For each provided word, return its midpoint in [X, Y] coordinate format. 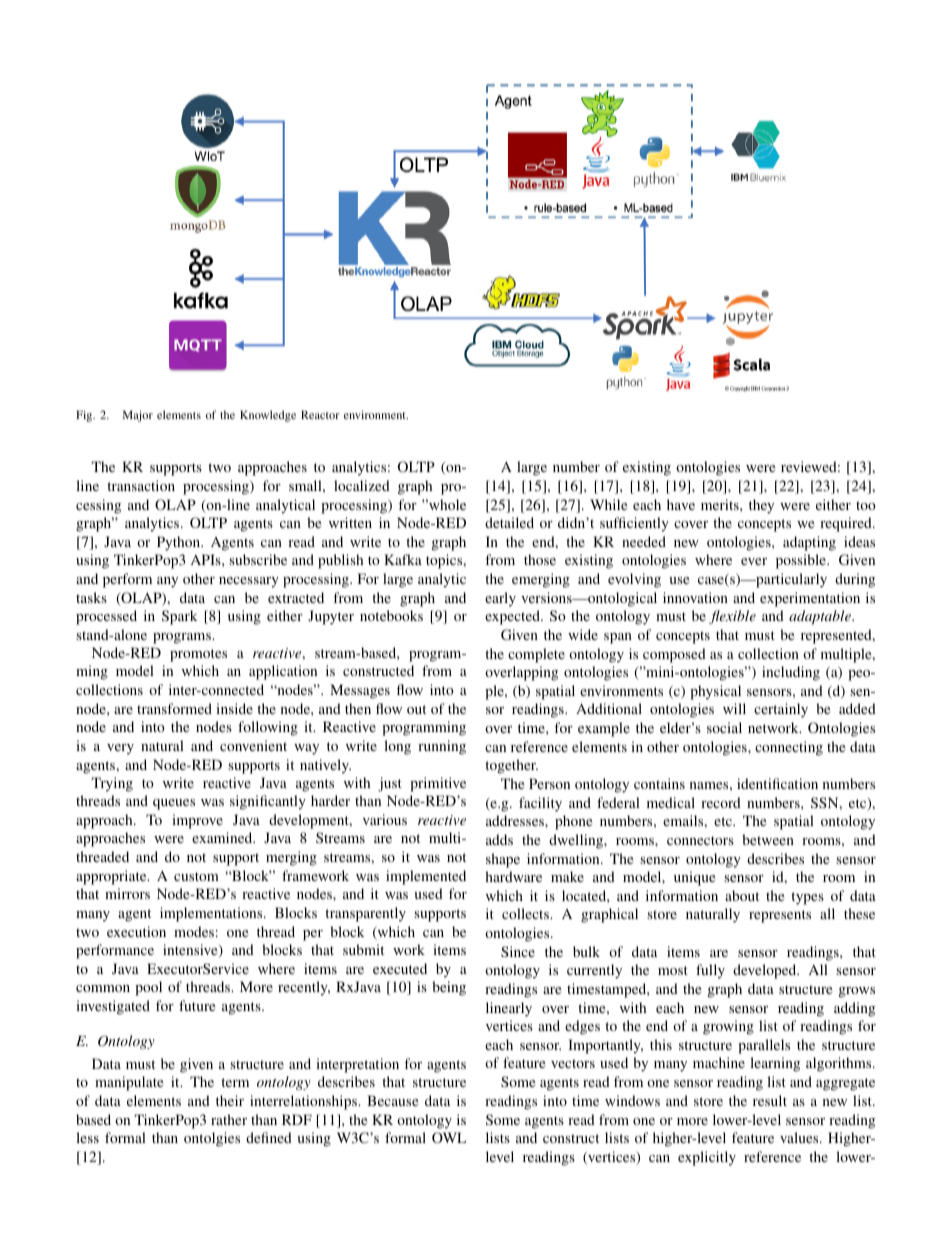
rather [229, 1119]
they [761, 506]
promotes [198, 655]
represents [780, 916]
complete [536, 655]
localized [362, 485]
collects [526, 913]
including [791, 673]
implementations [212, 914]
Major [138, 416]
